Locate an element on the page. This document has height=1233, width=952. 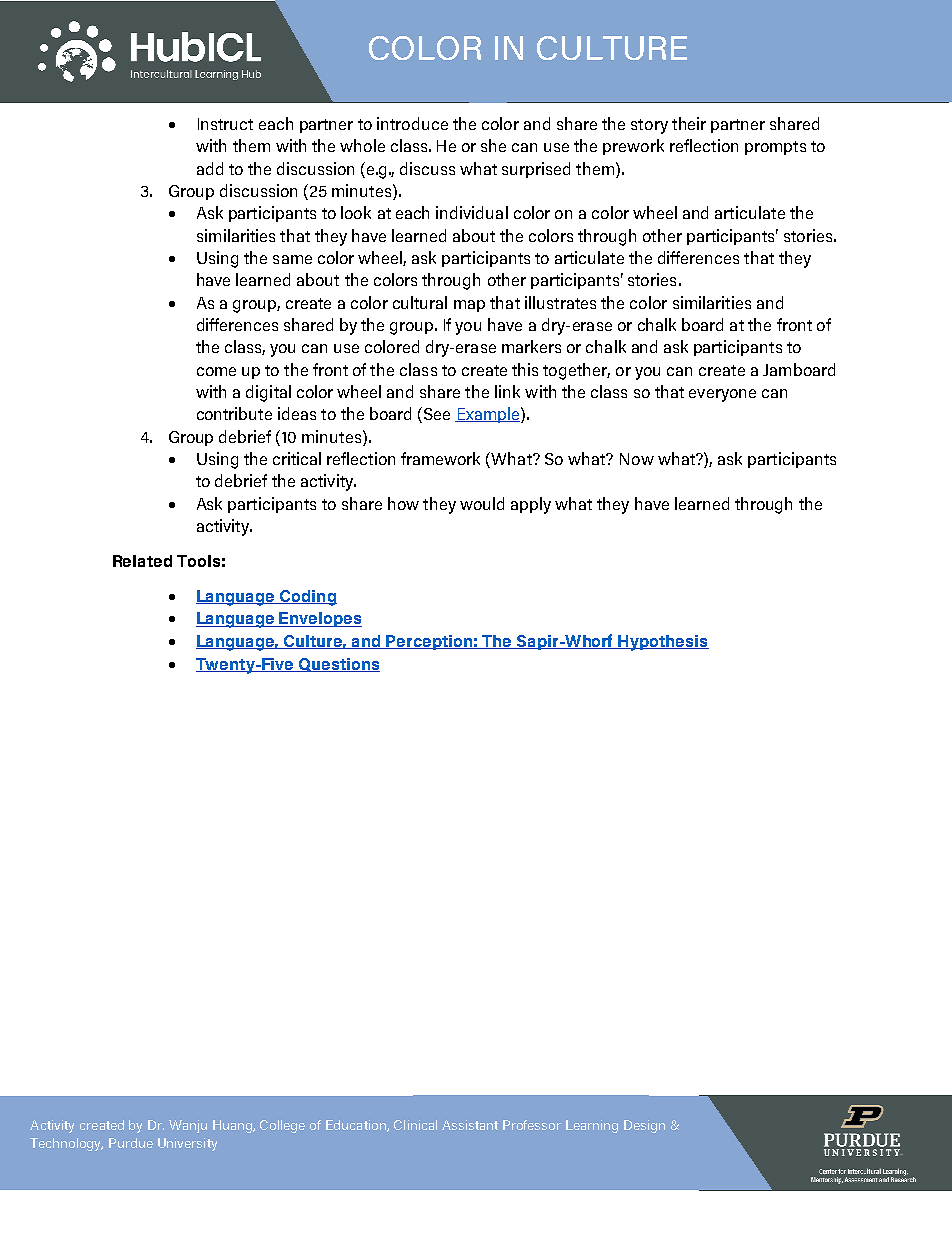
Clinical is located at coordinates (415, 1125).
